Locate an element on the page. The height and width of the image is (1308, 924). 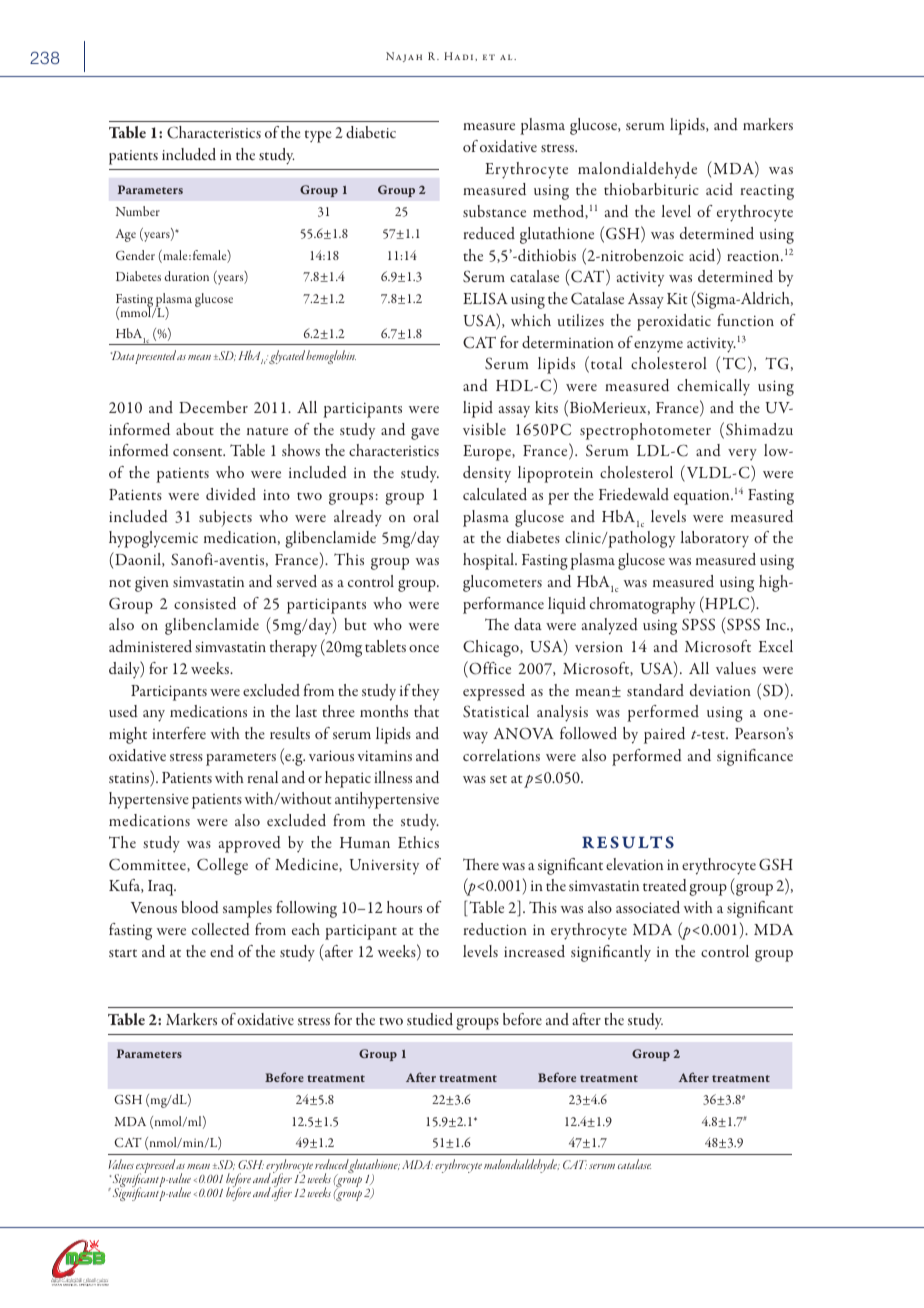
type is located at coordinates (318, 136).
